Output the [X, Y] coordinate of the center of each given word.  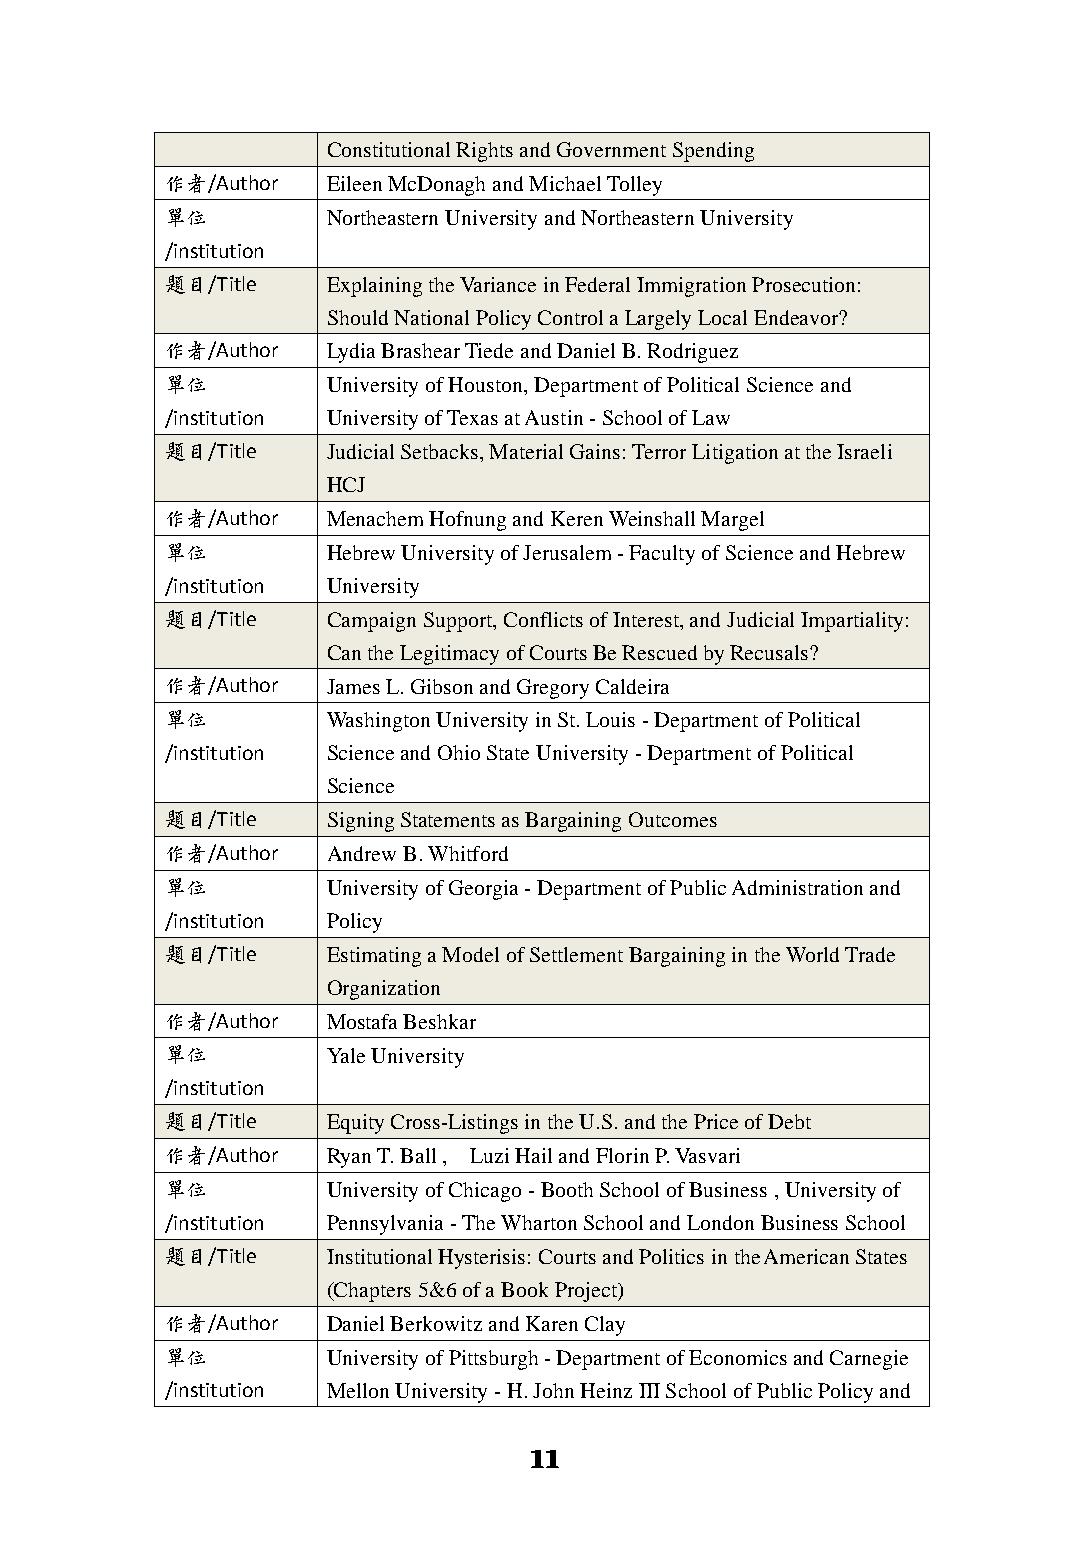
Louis [610, 719]
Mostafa [362, 1021]
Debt [789, 1121]
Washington [378, 722]
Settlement [576, 954]
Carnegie [869, 1360]
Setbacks [441, 451]
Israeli [864, 451]
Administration [797, 887]
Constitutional [389, 149]
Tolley [634, 186]
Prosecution [803, 284]
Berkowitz [436, 1323]
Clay [605, 1326]
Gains [595, 451]
